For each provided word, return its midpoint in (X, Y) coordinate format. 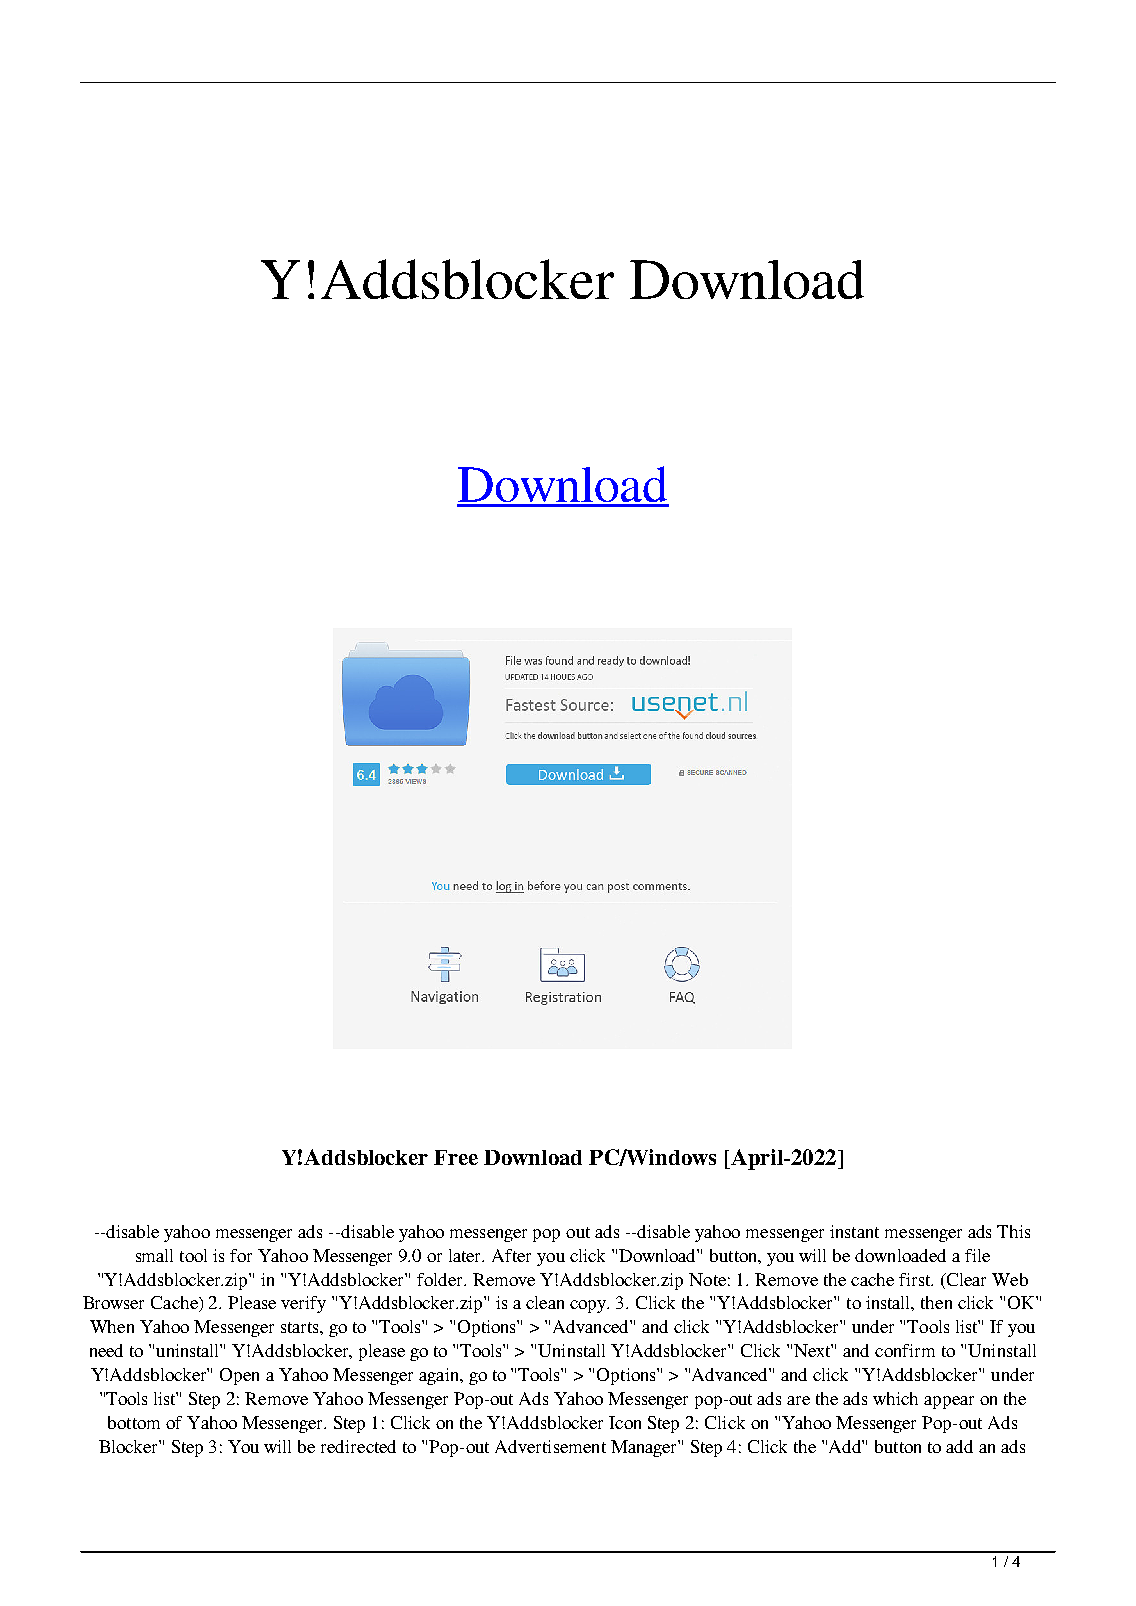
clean (545, 1302)
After (511, 1255)
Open (239, 1376)
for (241, 1255)
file (977, 1255)
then (936, 1302)
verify (303, 1304)
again (440, 1376)
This (1013, 1231)
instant (854, 1231)
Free (456, 1157)
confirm (905, 1350)
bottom (134, 1422)
